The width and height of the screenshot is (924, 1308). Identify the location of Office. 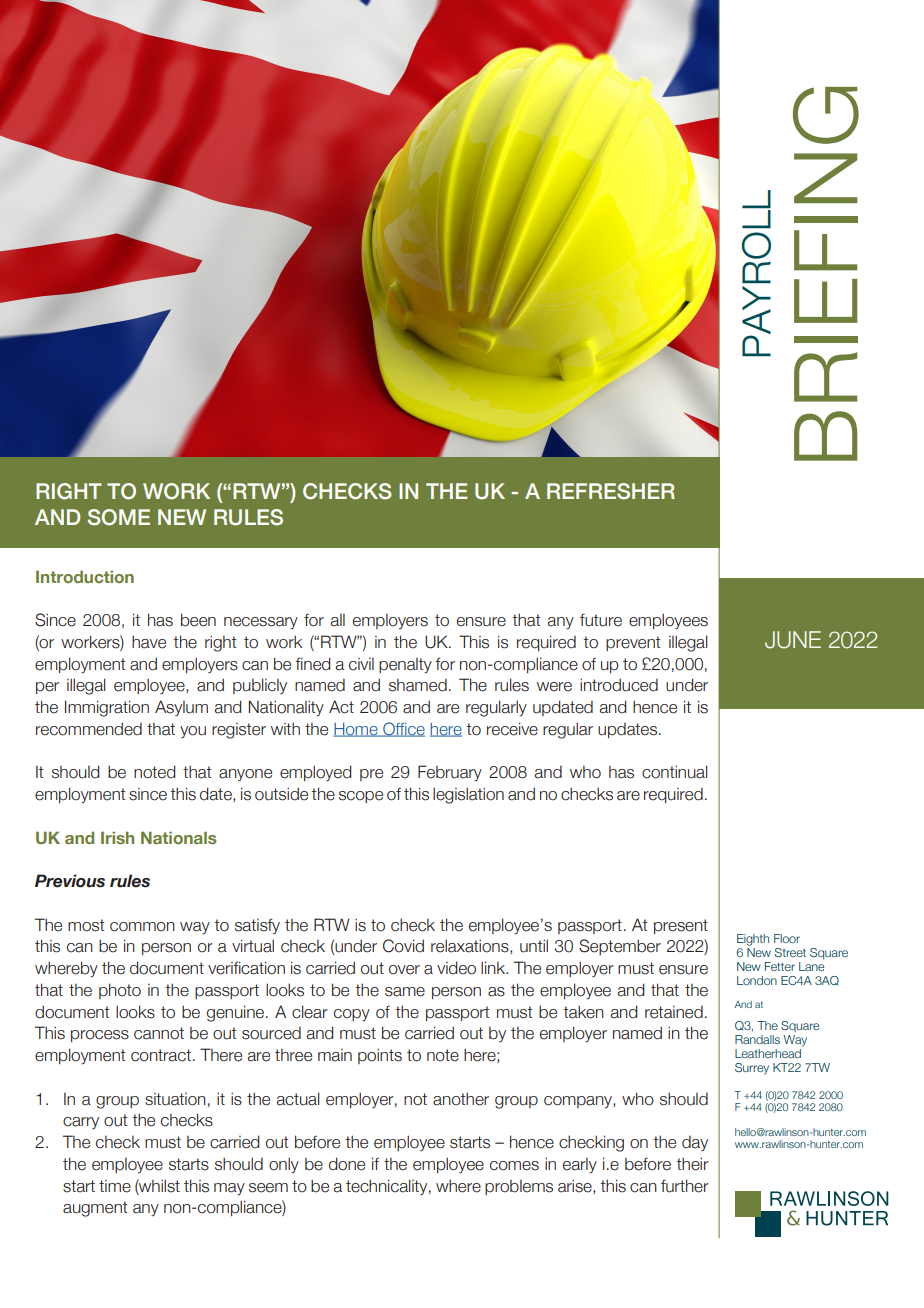
(403, 729).
